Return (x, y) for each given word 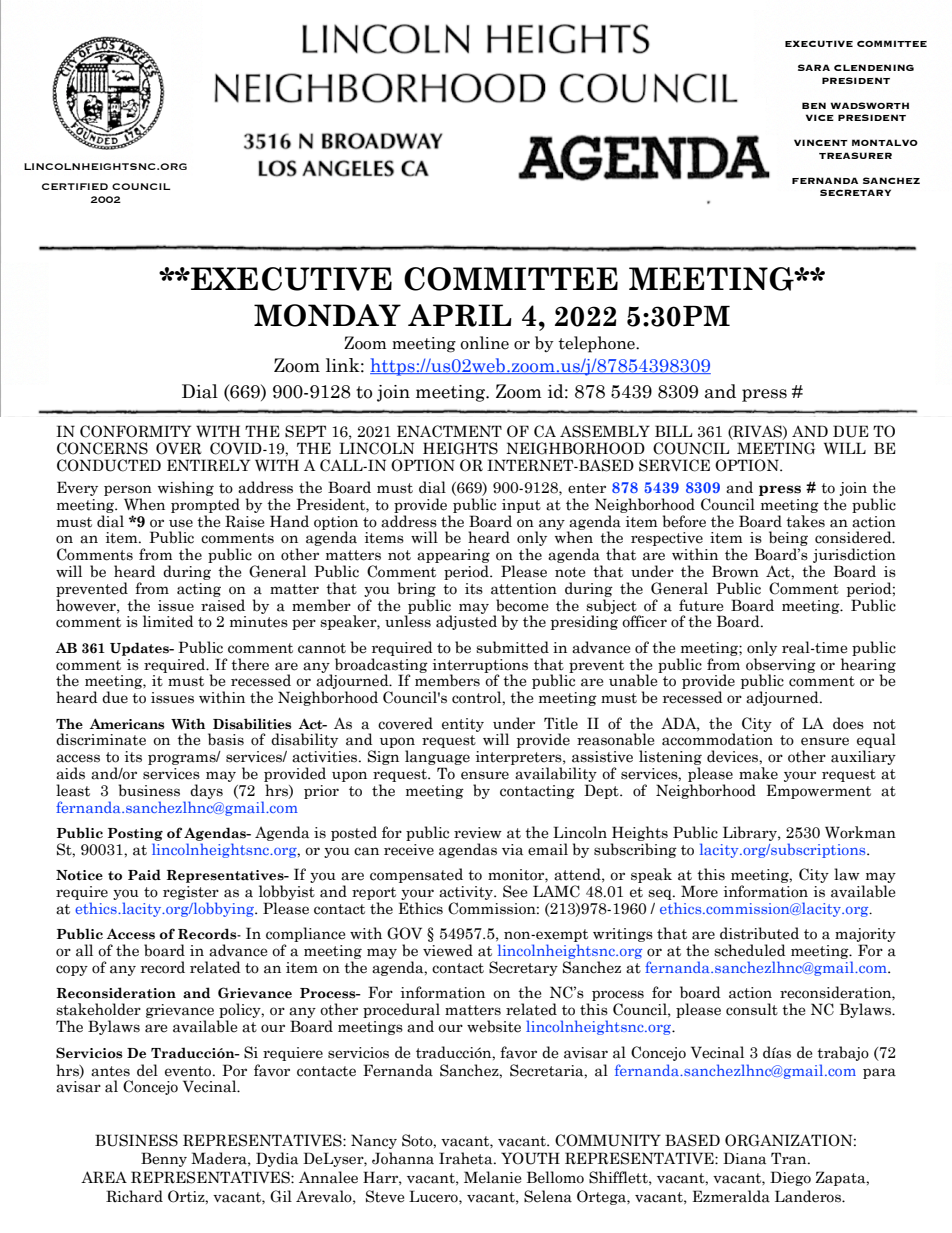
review (478, 833)
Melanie (493, 1177)
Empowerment (819, 791)
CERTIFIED (75, 186)
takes (805, 521)
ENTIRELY (208, 465)
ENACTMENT (449, 431)
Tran (790, 1158)
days (206, 791)
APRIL (460, 315)
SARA (814, 67)
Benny (164, 1159)
